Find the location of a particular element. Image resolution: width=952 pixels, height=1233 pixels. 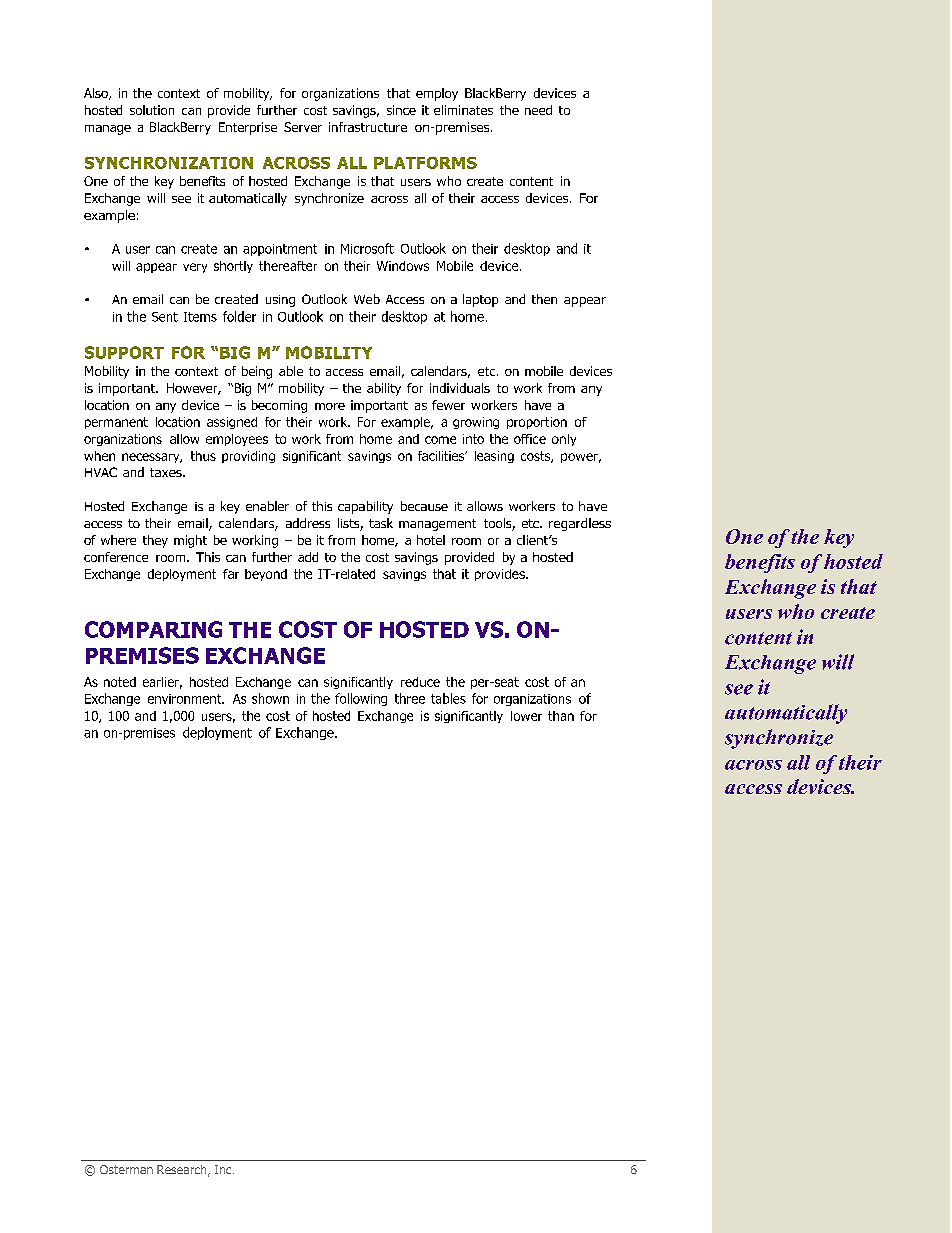

environment is located at coordinates (186, 699).
